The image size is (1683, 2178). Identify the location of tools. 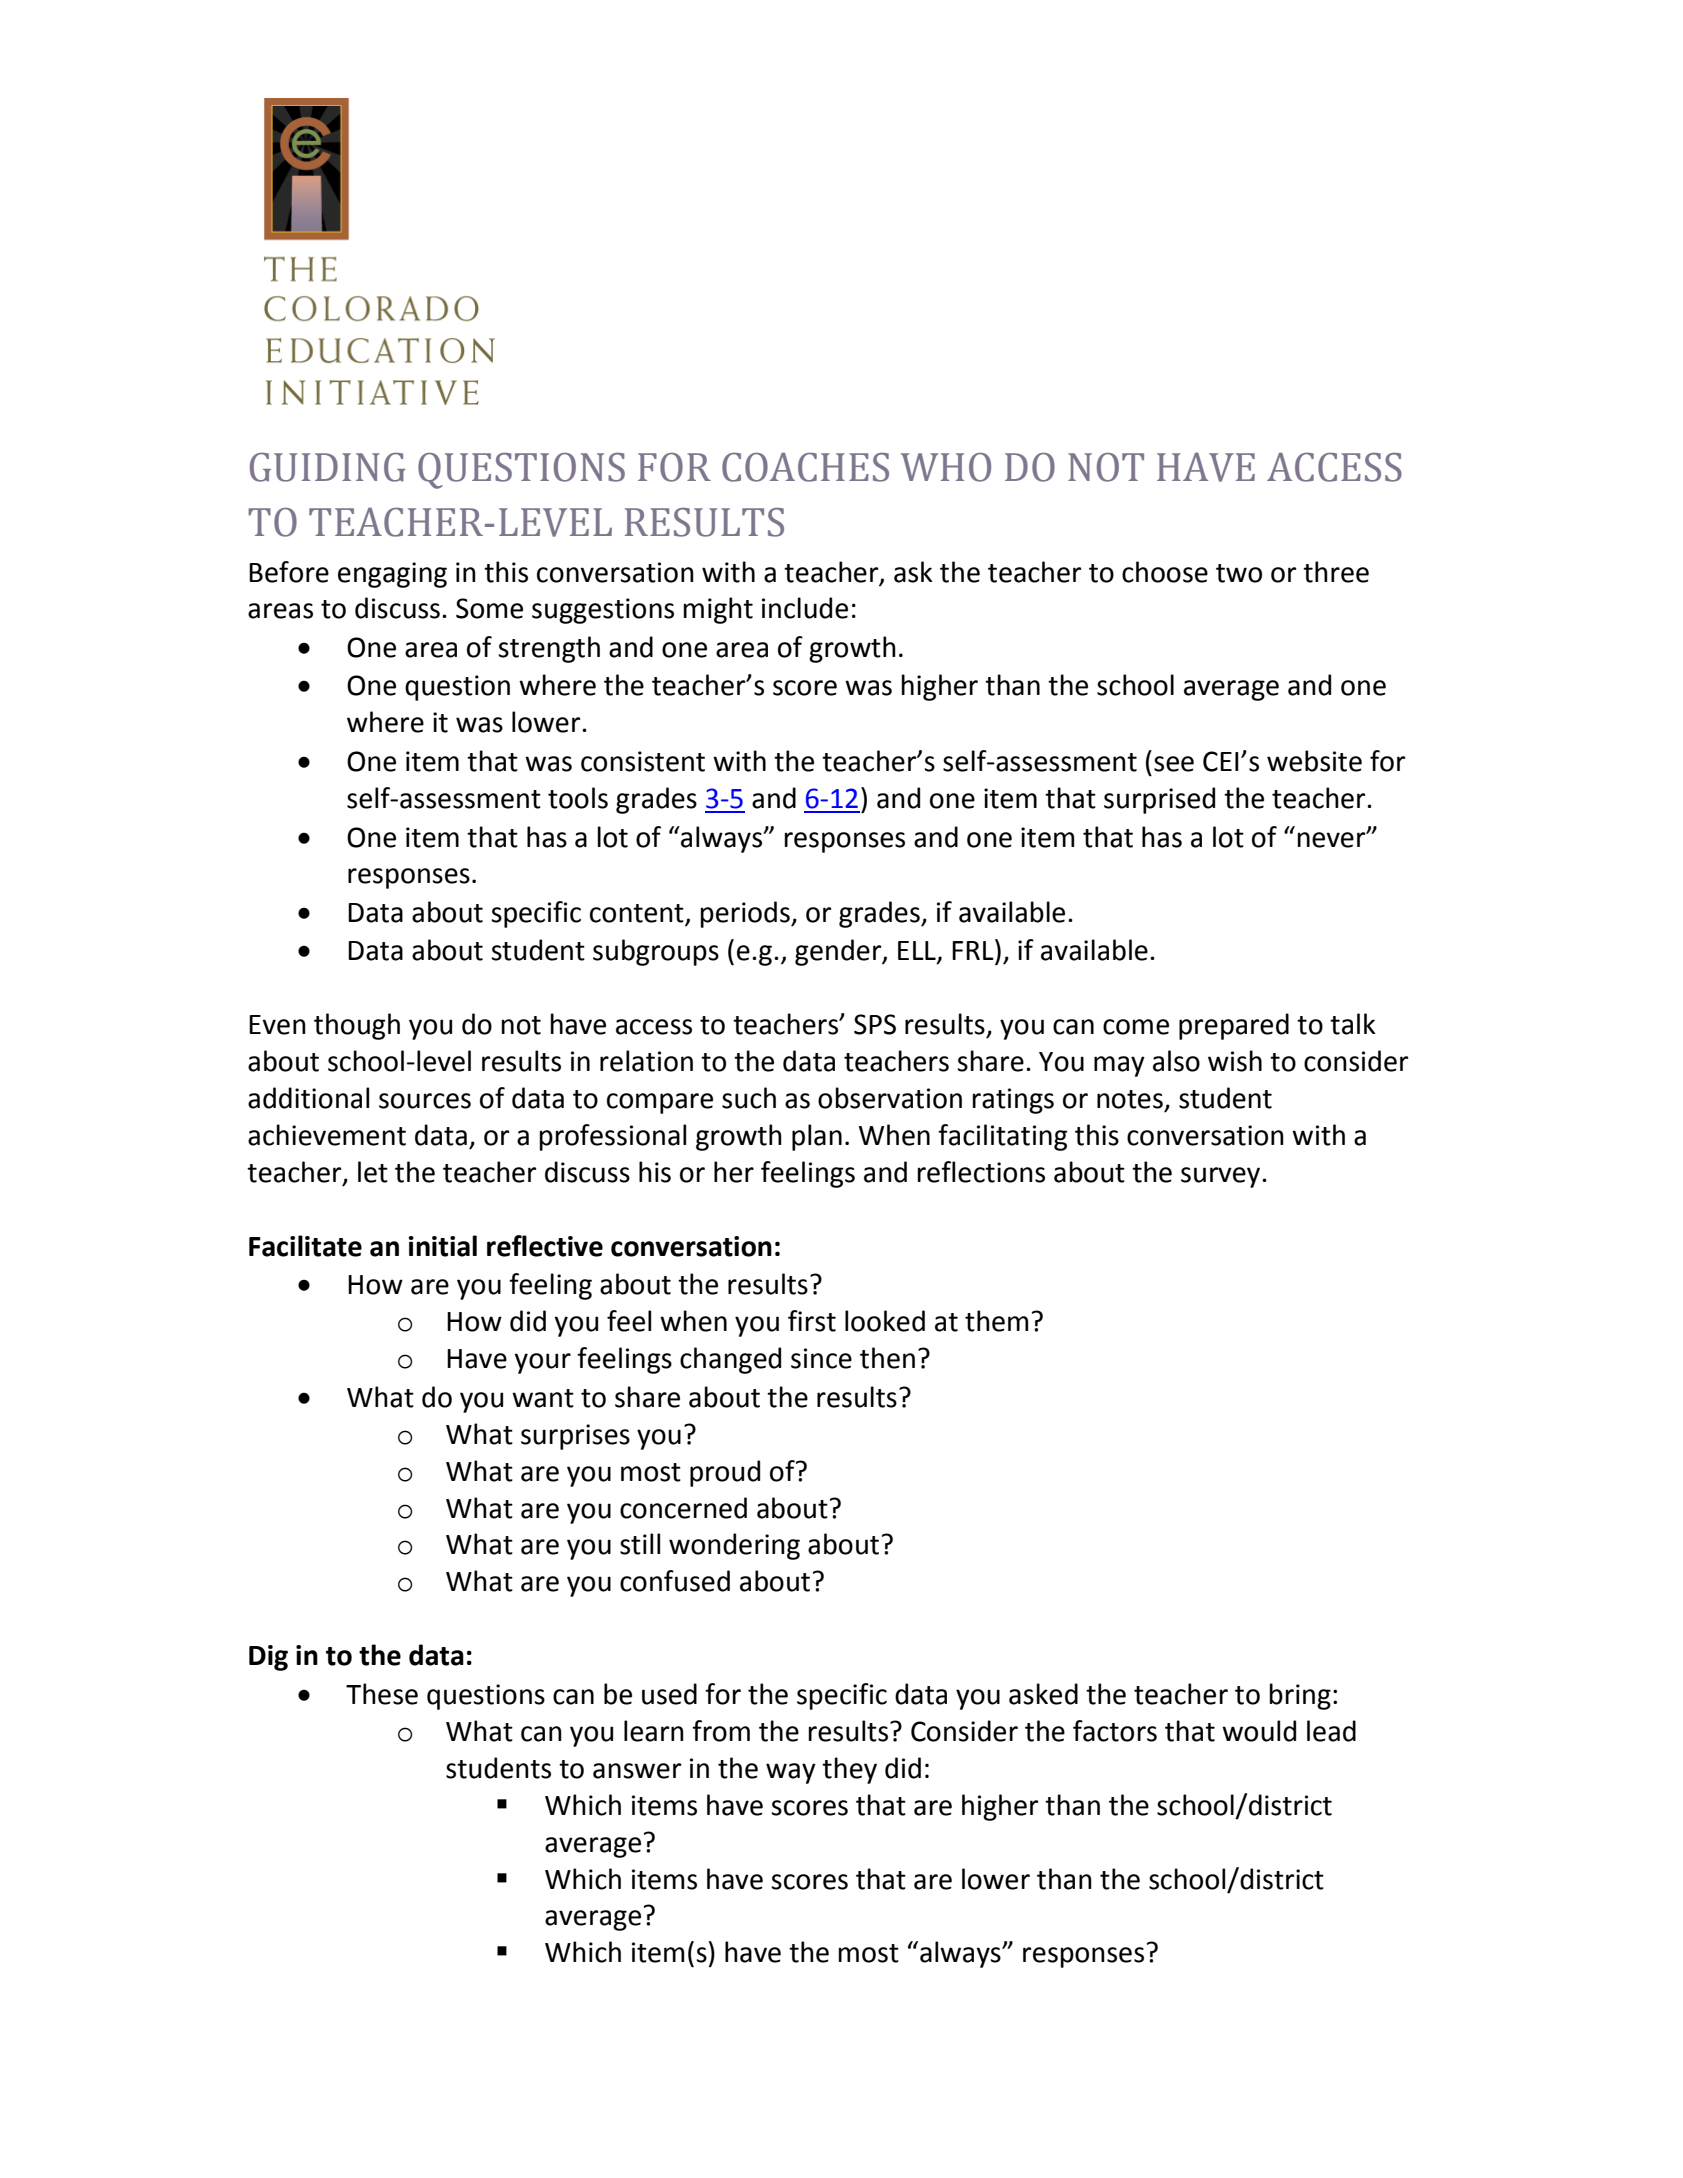
(578, 798).
